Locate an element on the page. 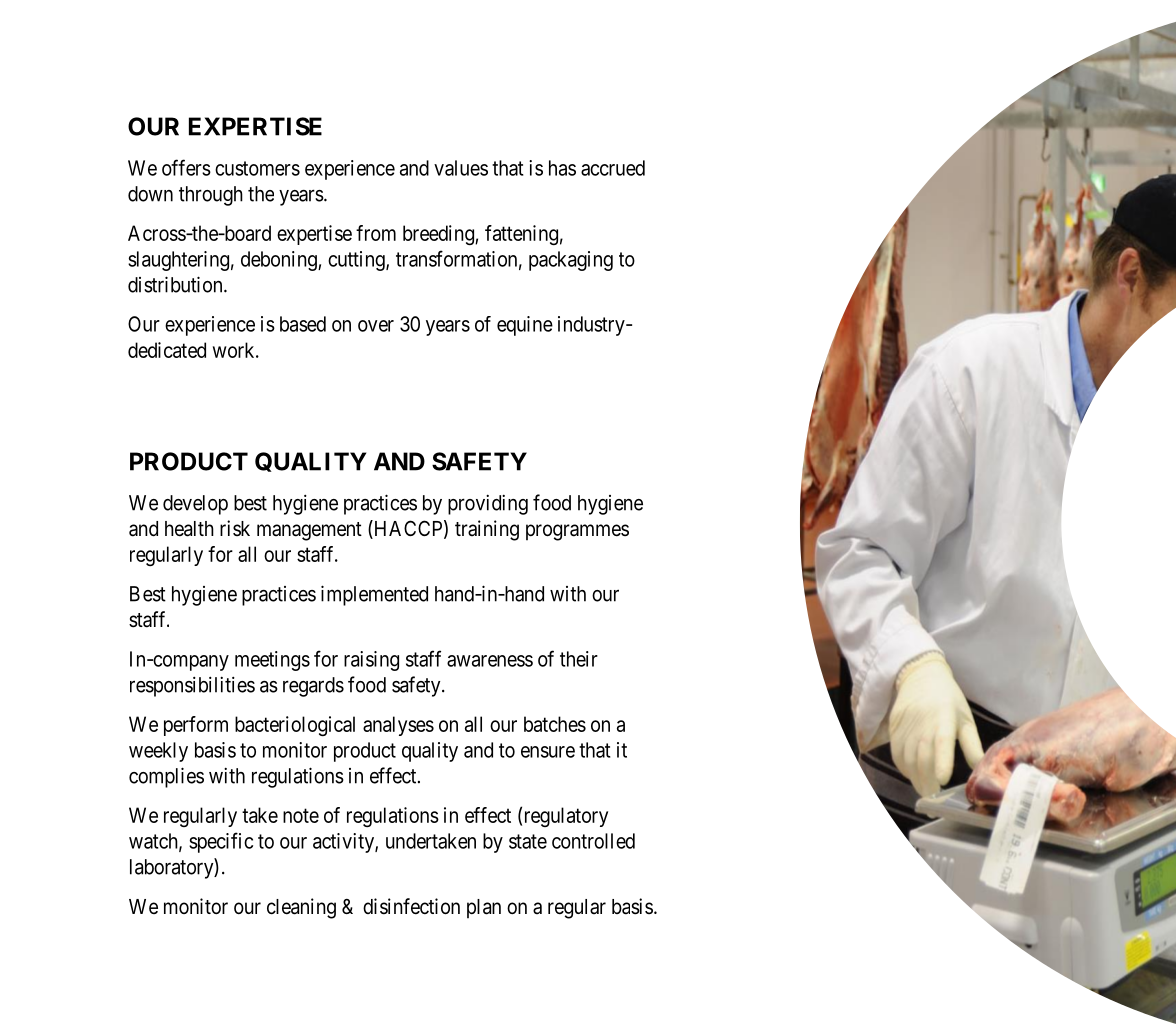 Image resolution: width=1176 pixels, height=1029 pixels. has is located at coordinates (562, 168).
